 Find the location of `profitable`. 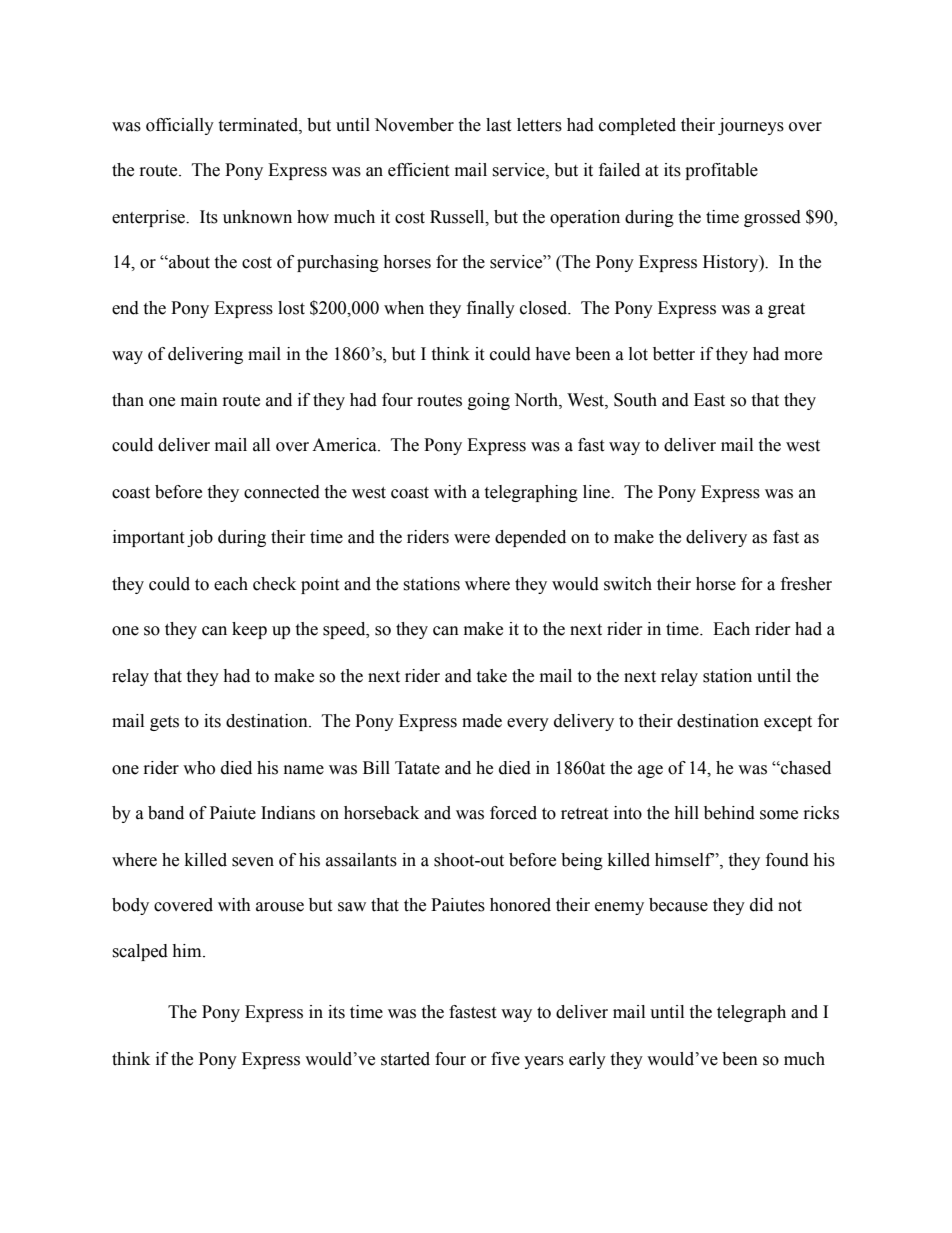

profitable is located at coordinates (721, 171).
